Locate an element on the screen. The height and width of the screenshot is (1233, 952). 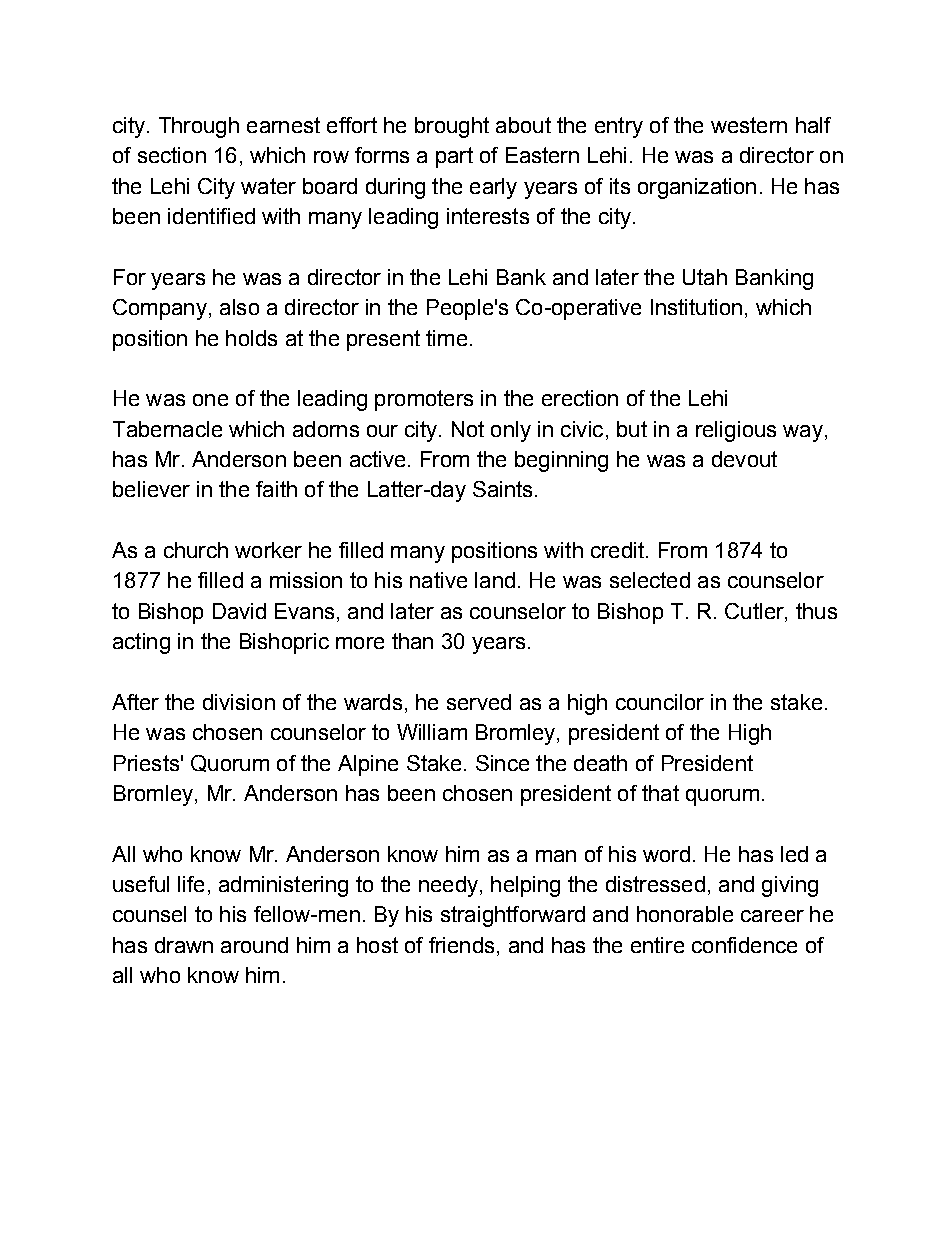
Through is located at coordinates (199, 127).
